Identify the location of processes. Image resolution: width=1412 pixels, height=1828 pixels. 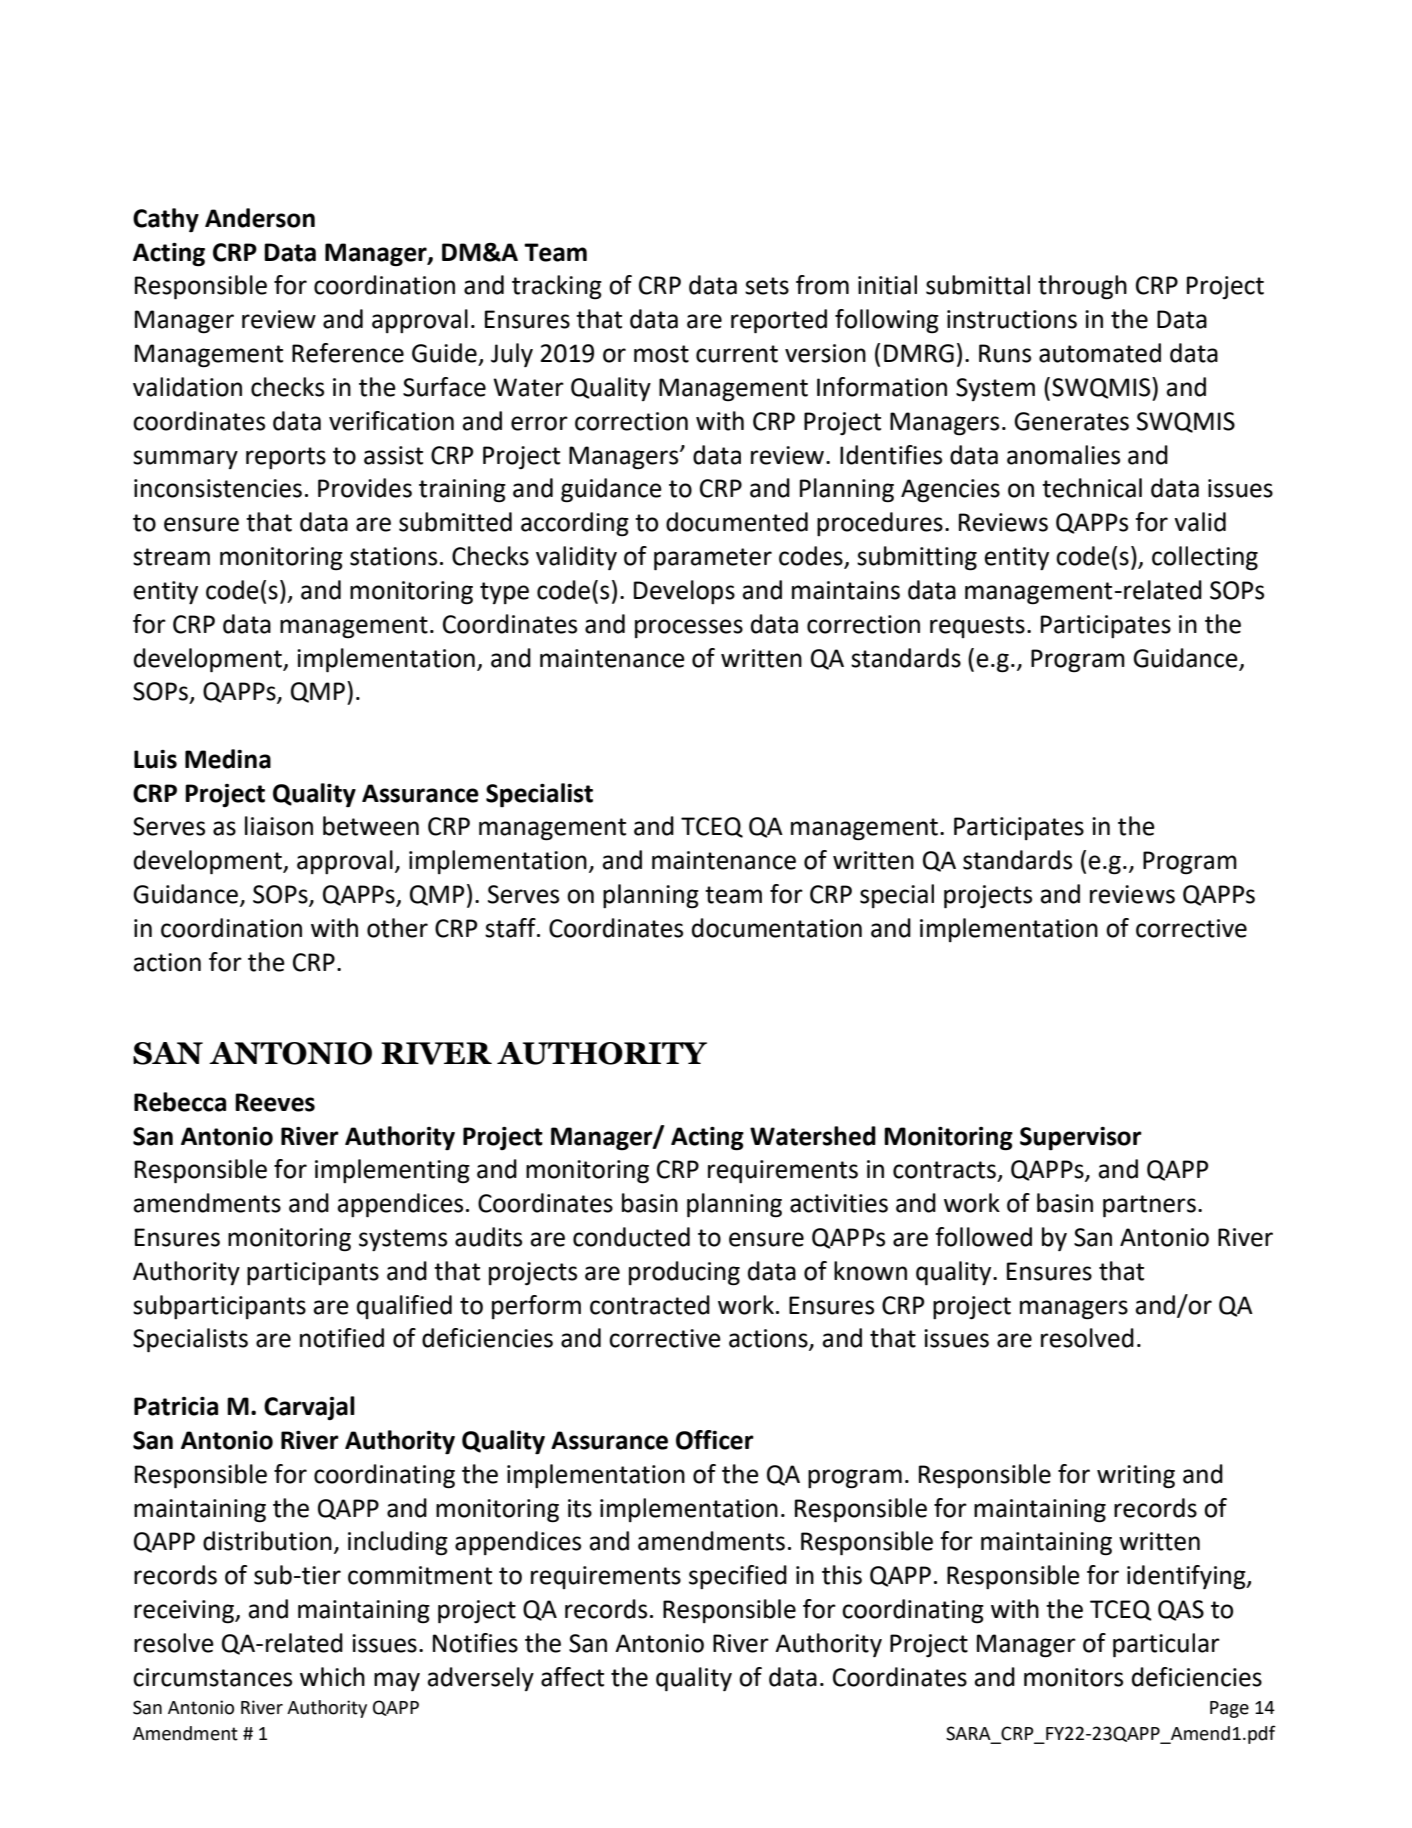
(689, 628).
